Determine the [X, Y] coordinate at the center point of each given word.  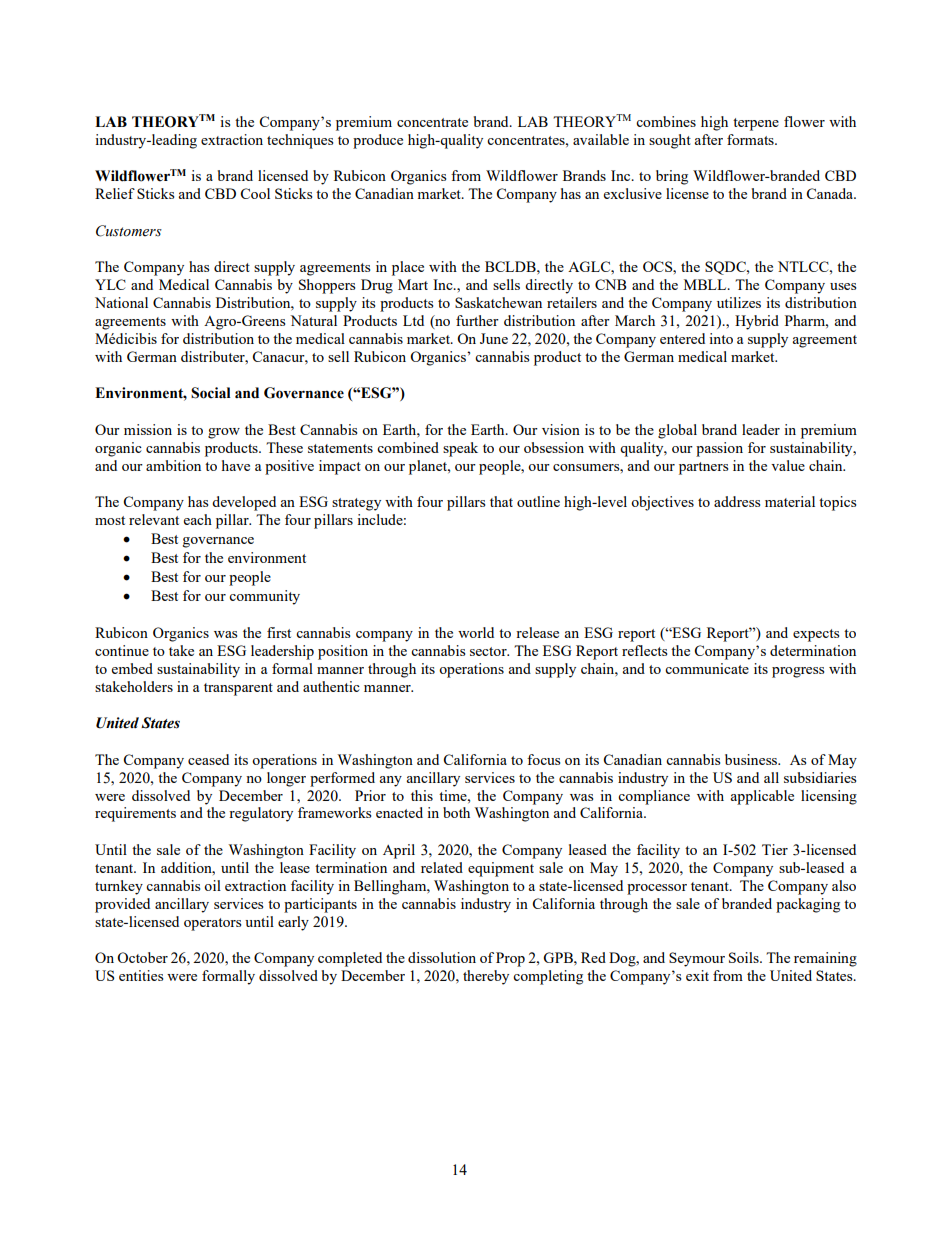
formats [751, 139]
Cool [255, 193]
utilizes [739, 302]
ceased [208, 759]
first [279, 632]
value [788, 465]
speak [460, 449]
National [121, 302]
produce [378, 141]
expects [816, 635]
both [456, 812]
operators [212, 924]
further [477, 320]
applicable [762, 797]
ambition [173, 465]
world [476, 632]
